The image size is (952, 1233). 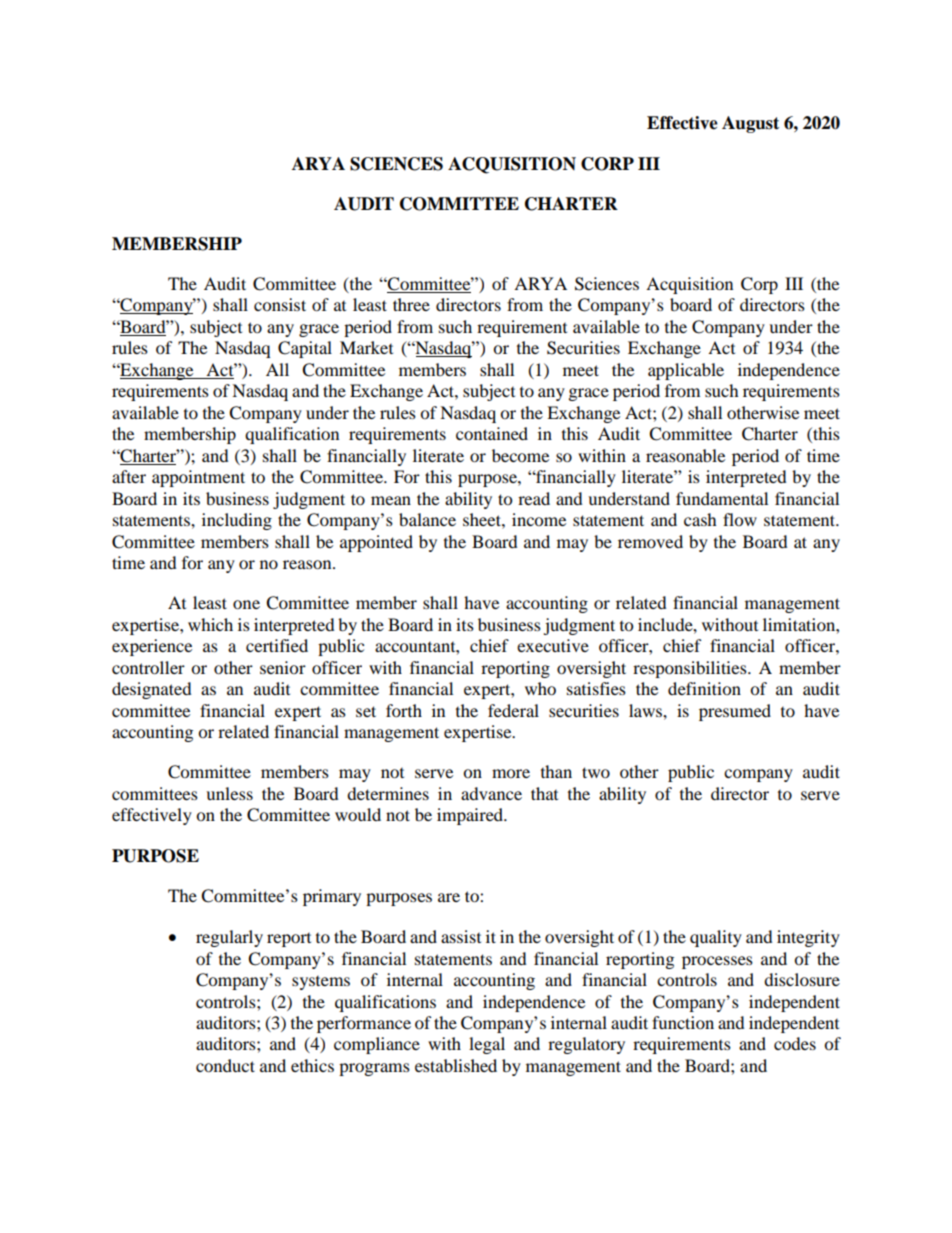 What do you see at coordinates (411, 304) in the document?
I see `three` at bounding box center [411, 304].
